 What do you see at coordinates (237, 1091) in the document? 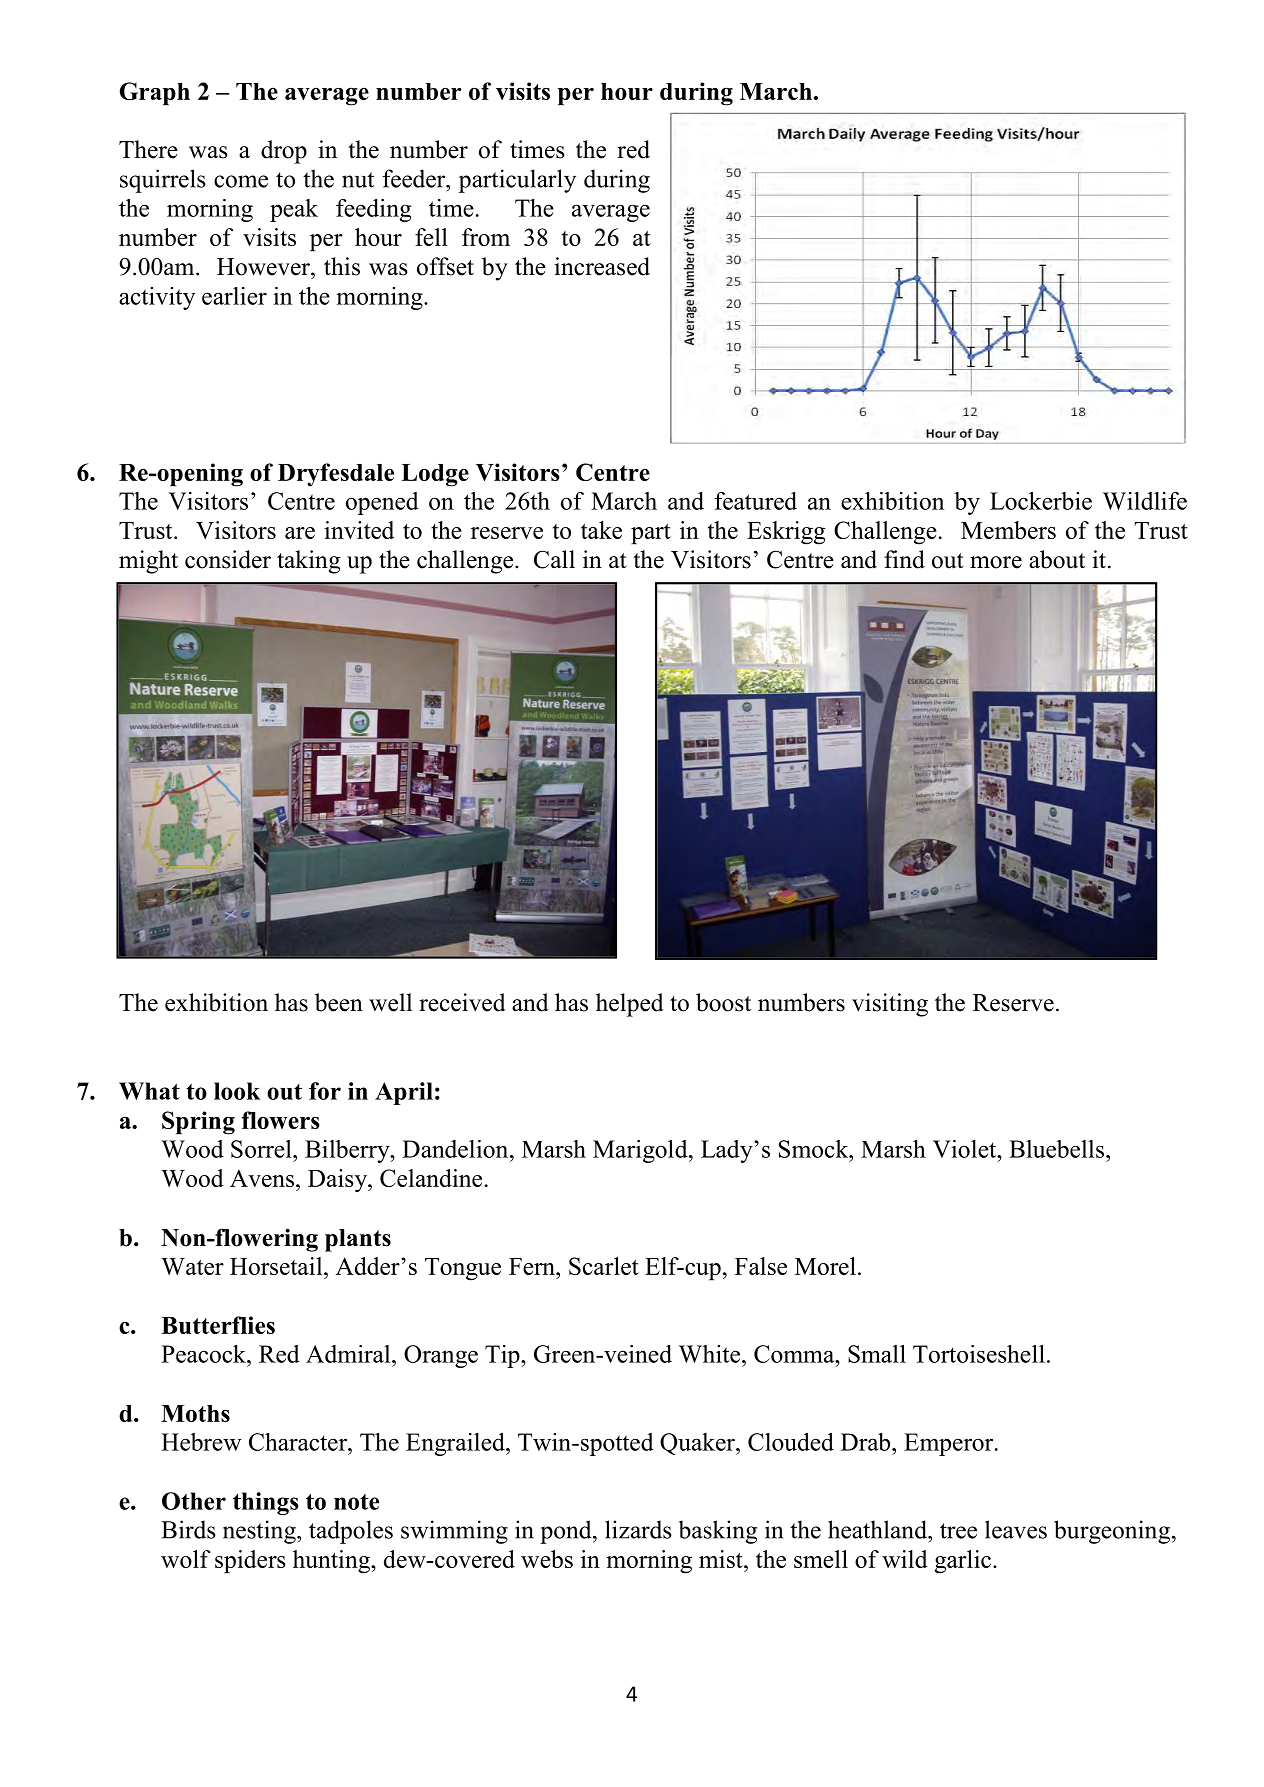
I see `look` at bounding box center [237, 1091].
